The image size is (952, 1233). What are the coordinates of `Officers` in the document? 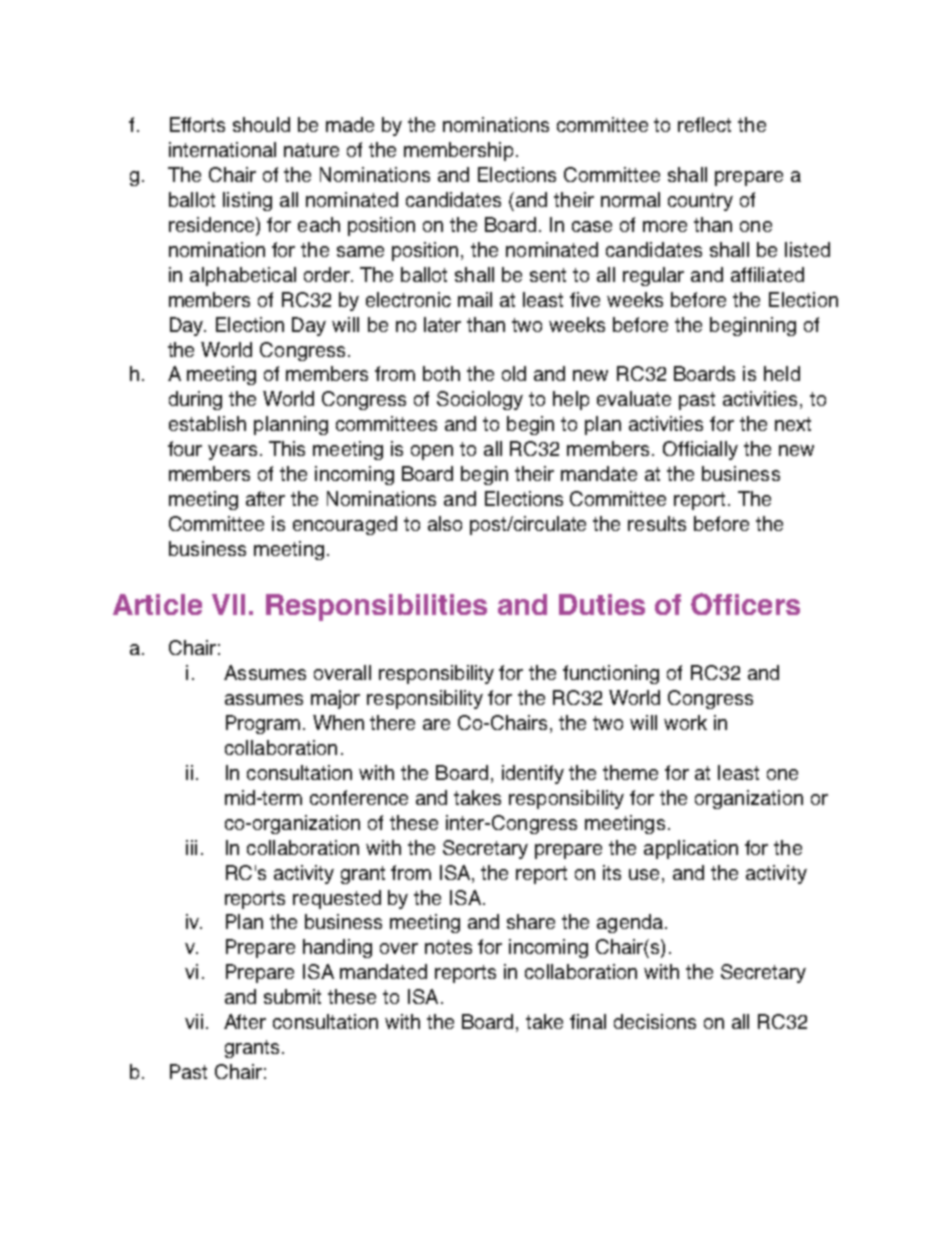 It's located at (745, 604).
